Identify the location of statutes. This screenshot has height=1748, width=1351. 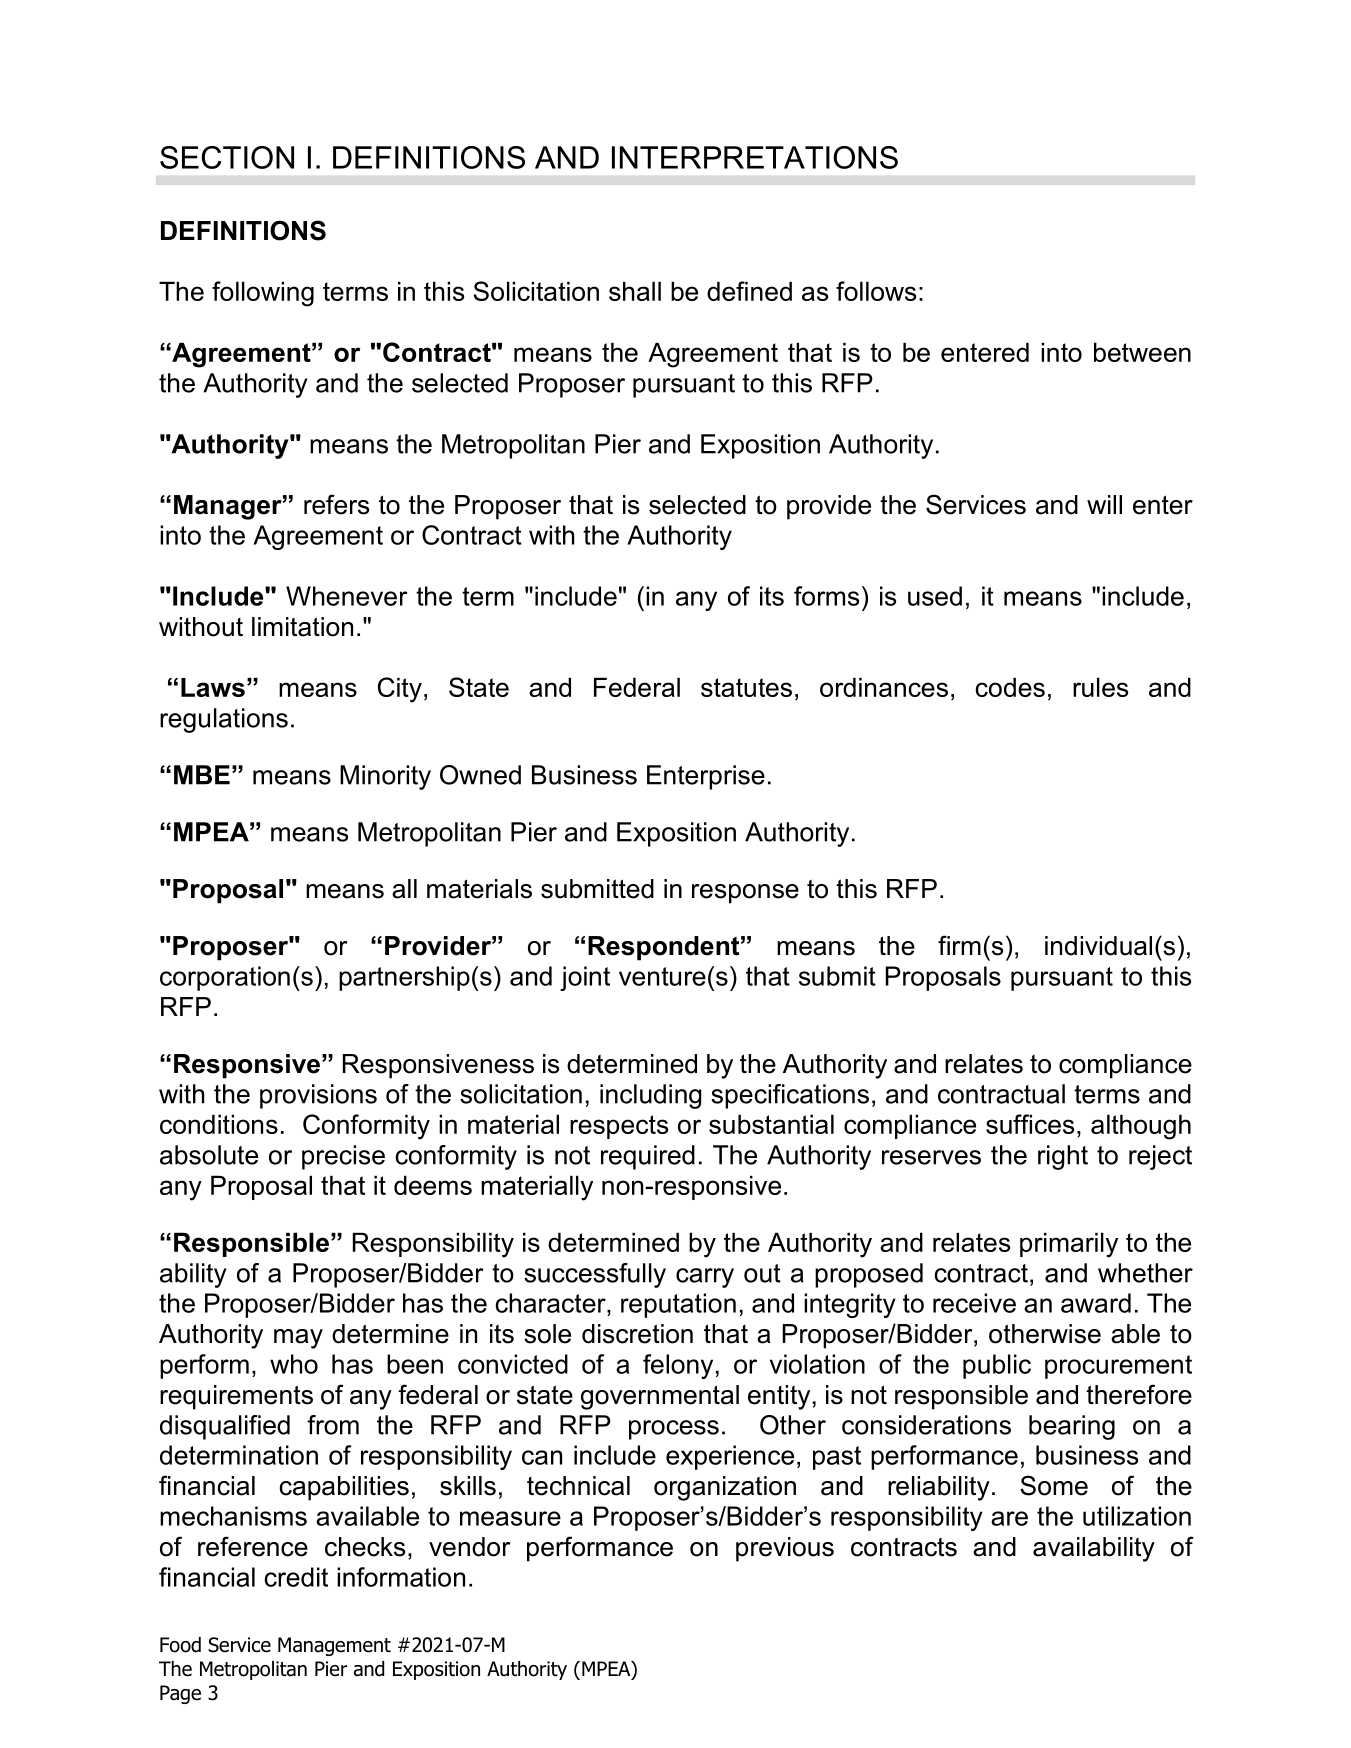
(746, 687).
